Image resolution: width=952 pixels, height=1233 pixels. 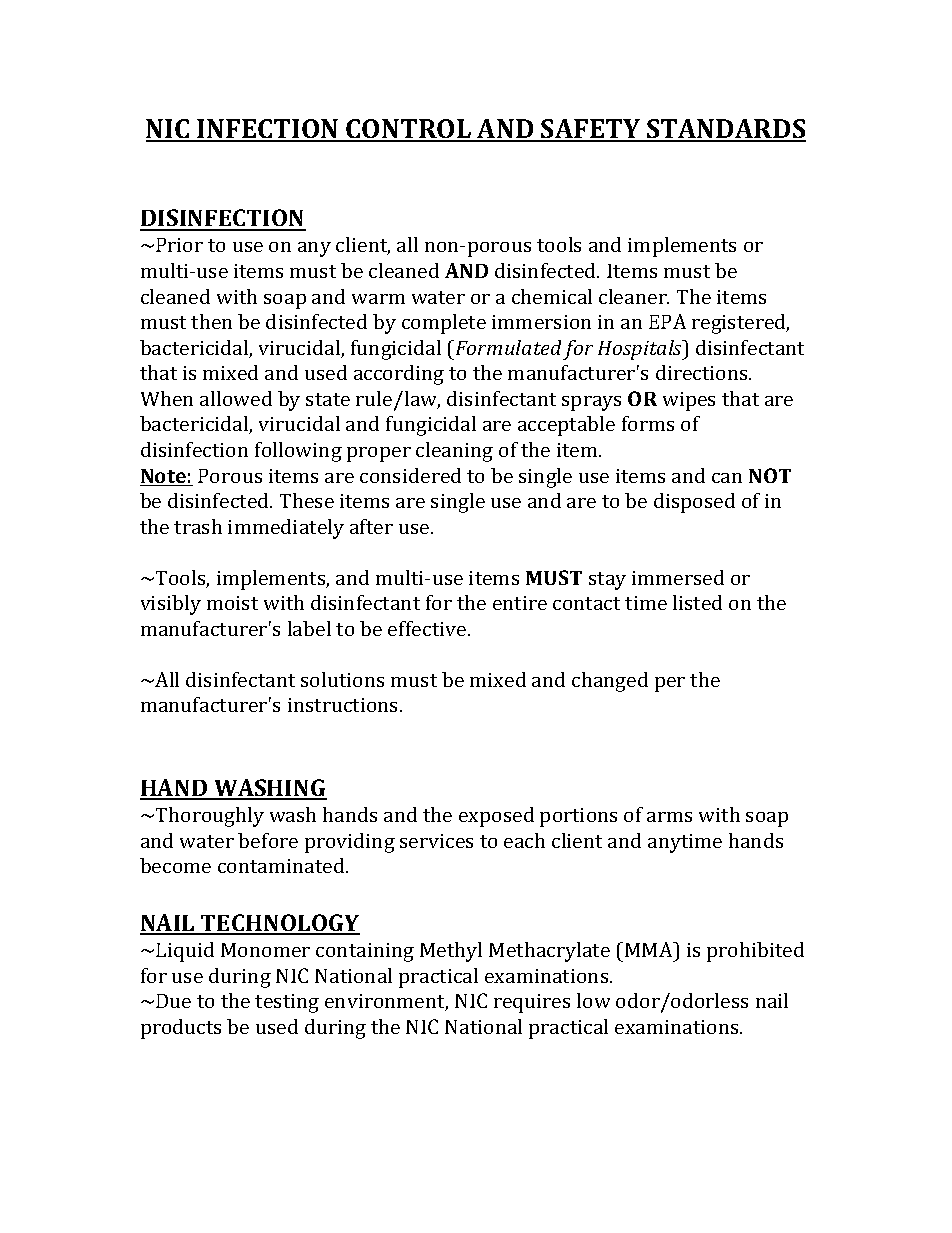 I want to click on MMA, so click(x=650, y=949).
